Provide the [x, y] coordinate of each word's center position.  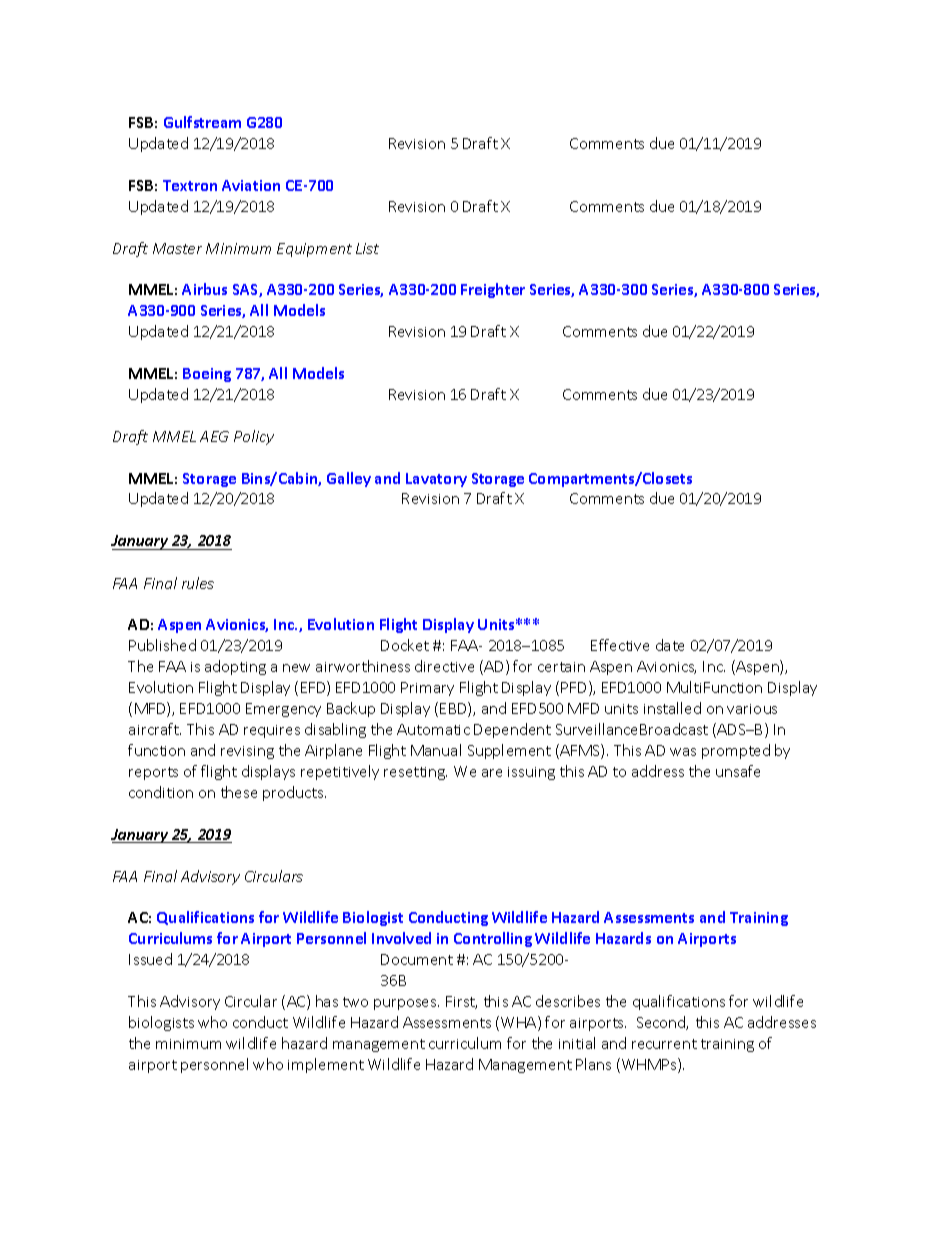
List [367, 248]
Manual [436, 750]
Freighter [493, 290]
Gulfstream [202, 122]
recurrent [664, 1044]
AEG [214, 436]
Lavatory [436, 480]
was [683, 752]
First [461, 1002]
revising [247, 752]
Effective [620, 645]
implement [326, 1065]
